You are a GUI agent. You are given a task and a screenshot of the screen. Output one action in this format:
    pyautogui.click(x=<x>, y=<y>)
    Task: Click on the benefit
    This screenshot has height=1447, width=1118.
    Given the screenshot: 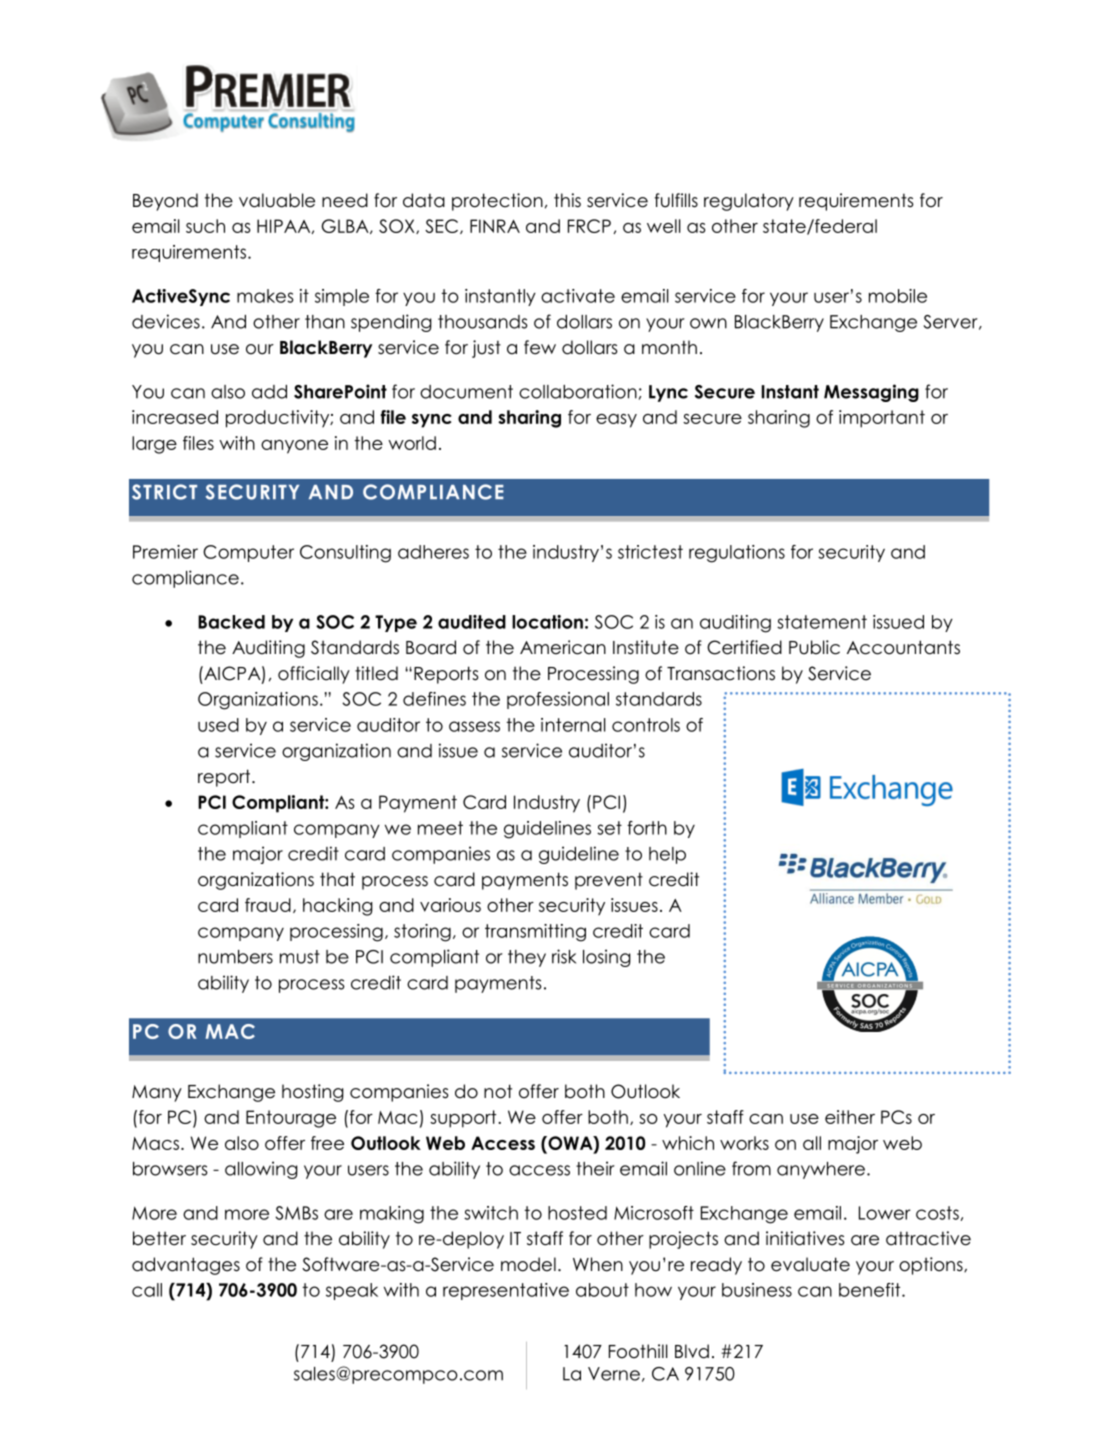 What is the action you would take?
    pyautogui.click(x=871, y=1290)
